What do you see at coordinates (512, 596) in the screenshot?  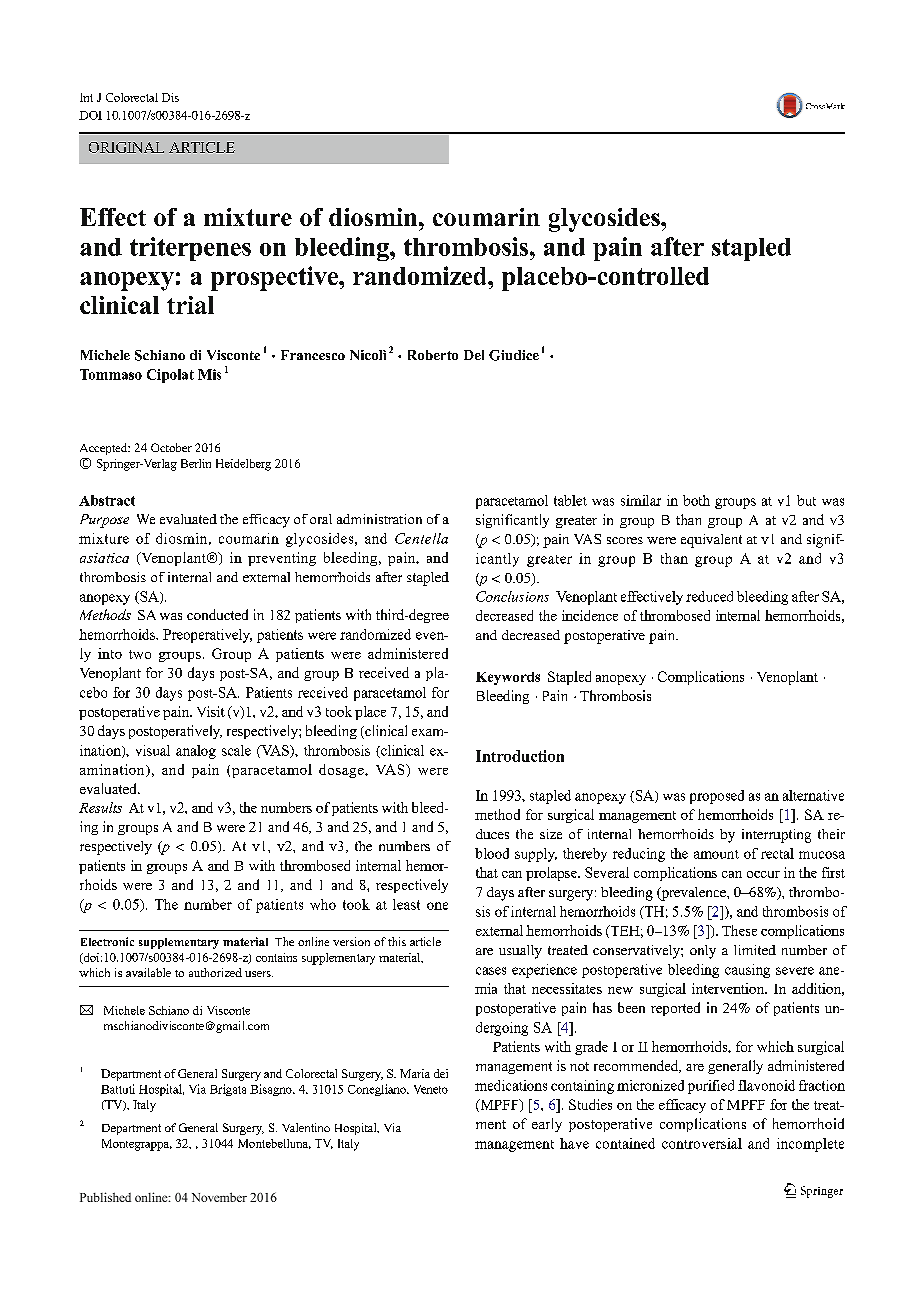 I see `Conclusions` at bounding box center [512, 596].
